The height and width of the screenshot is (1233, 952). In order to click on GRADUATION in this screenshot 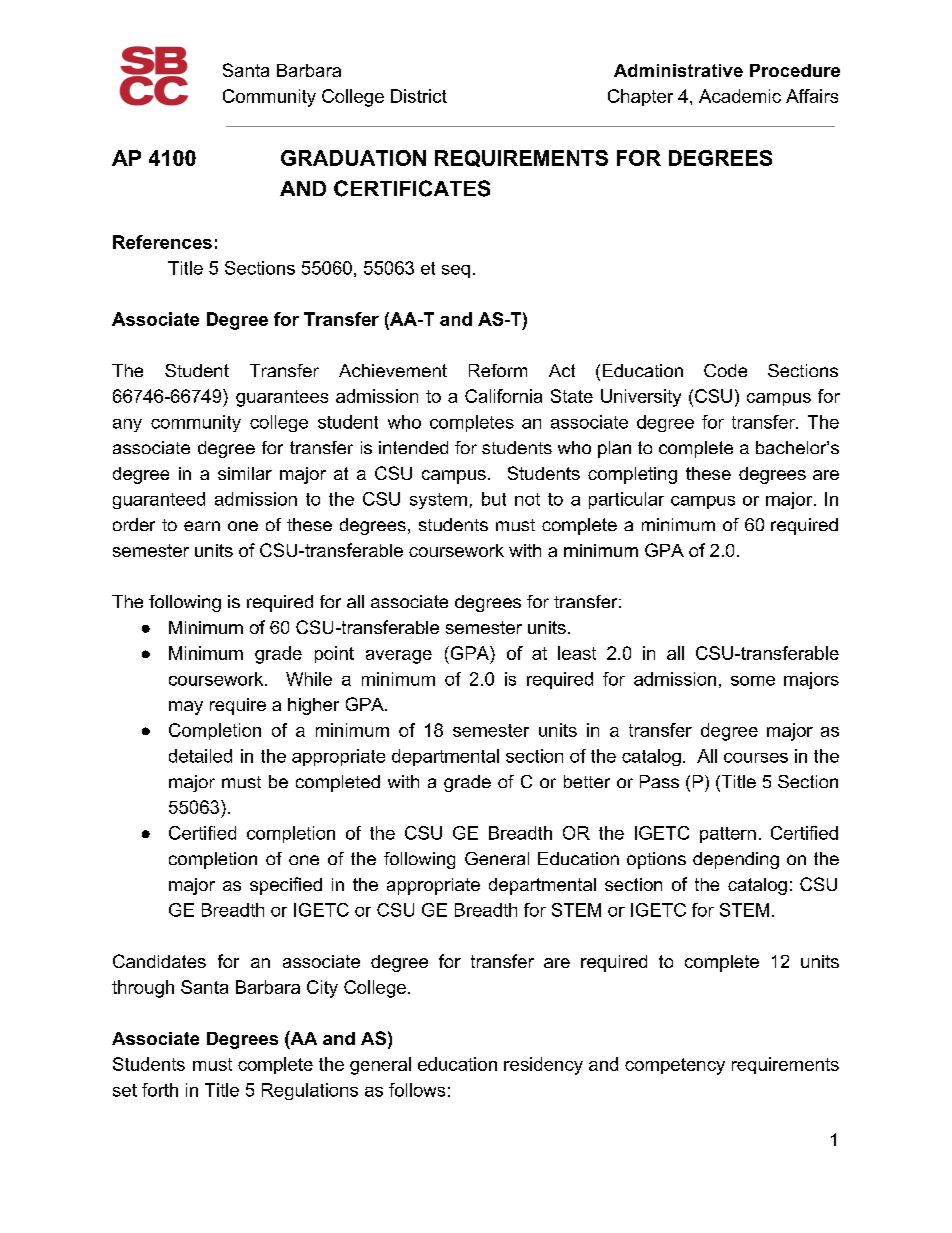, I will do `click(353, 158)`.
